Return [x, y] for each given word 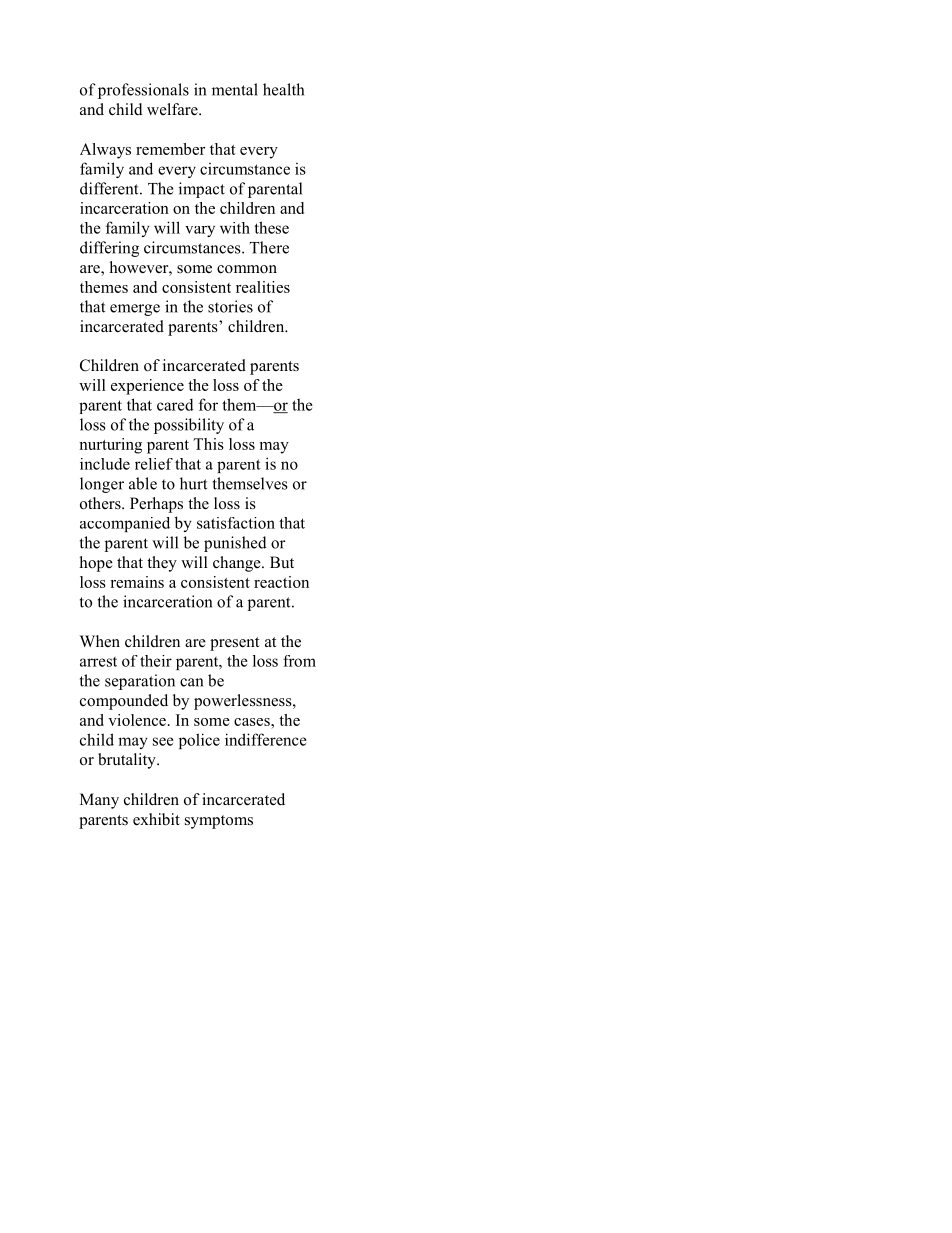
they [162, 564]
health [283, 89]
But [282, 562]
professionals [143, 91]
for [208, 404]
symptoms [219, 822]
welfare [173, 109]
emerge [135, 310]
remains [137, 582]
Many [99, 801]
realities [263, 287]
